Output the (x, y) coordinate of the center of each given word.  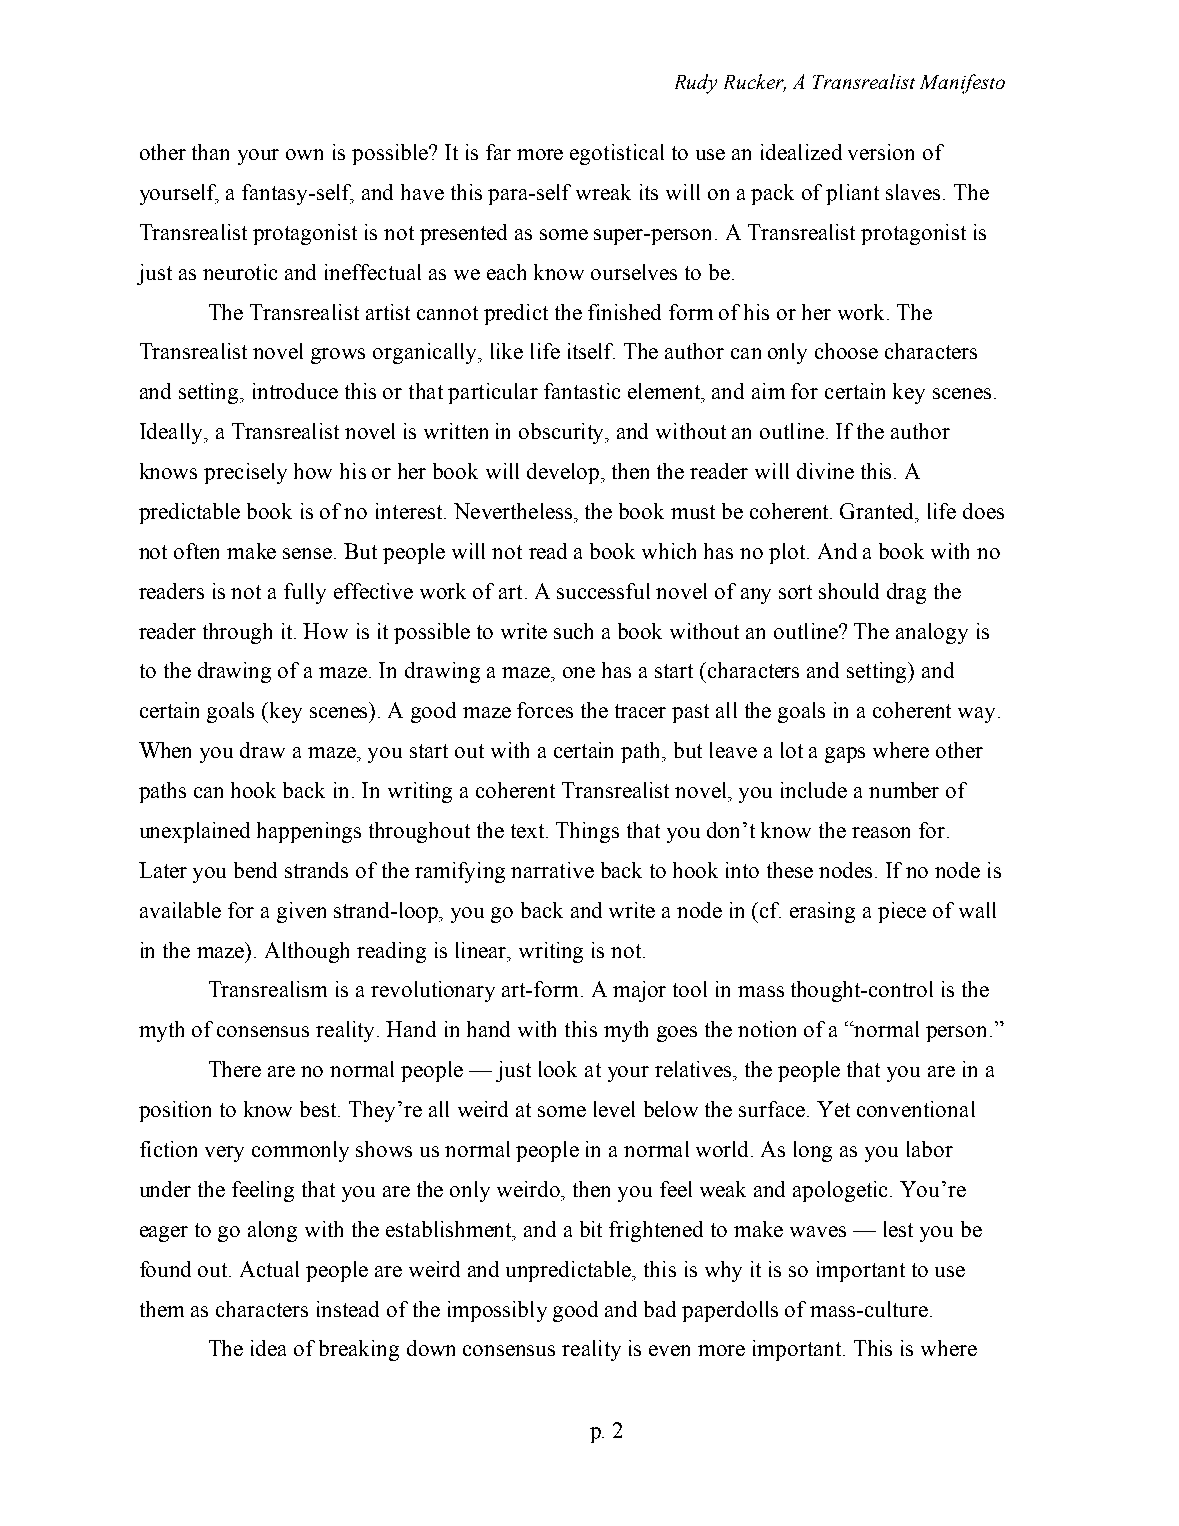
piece (902, 912)
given (301, 912)
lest (898, 1229)
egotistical (617, 154)
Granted (878, 511)
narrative (552, 870)
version (881, 152)
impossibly (497, 1311)
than (210, 152)
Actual (269, 1269)
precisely (245, 473)
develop (564, 473)
